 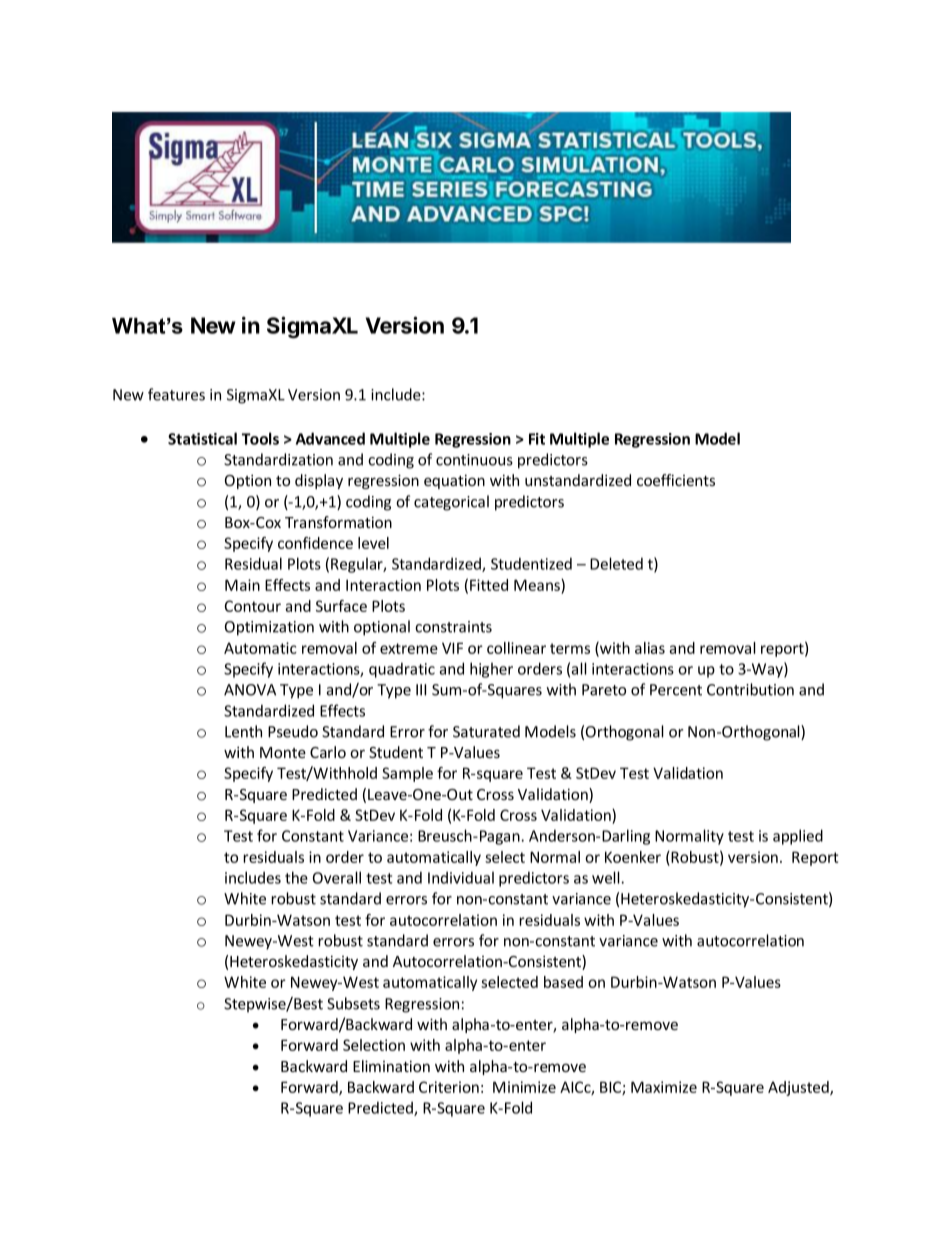 I want to click on Saturated, so click(x=486, y=731).
